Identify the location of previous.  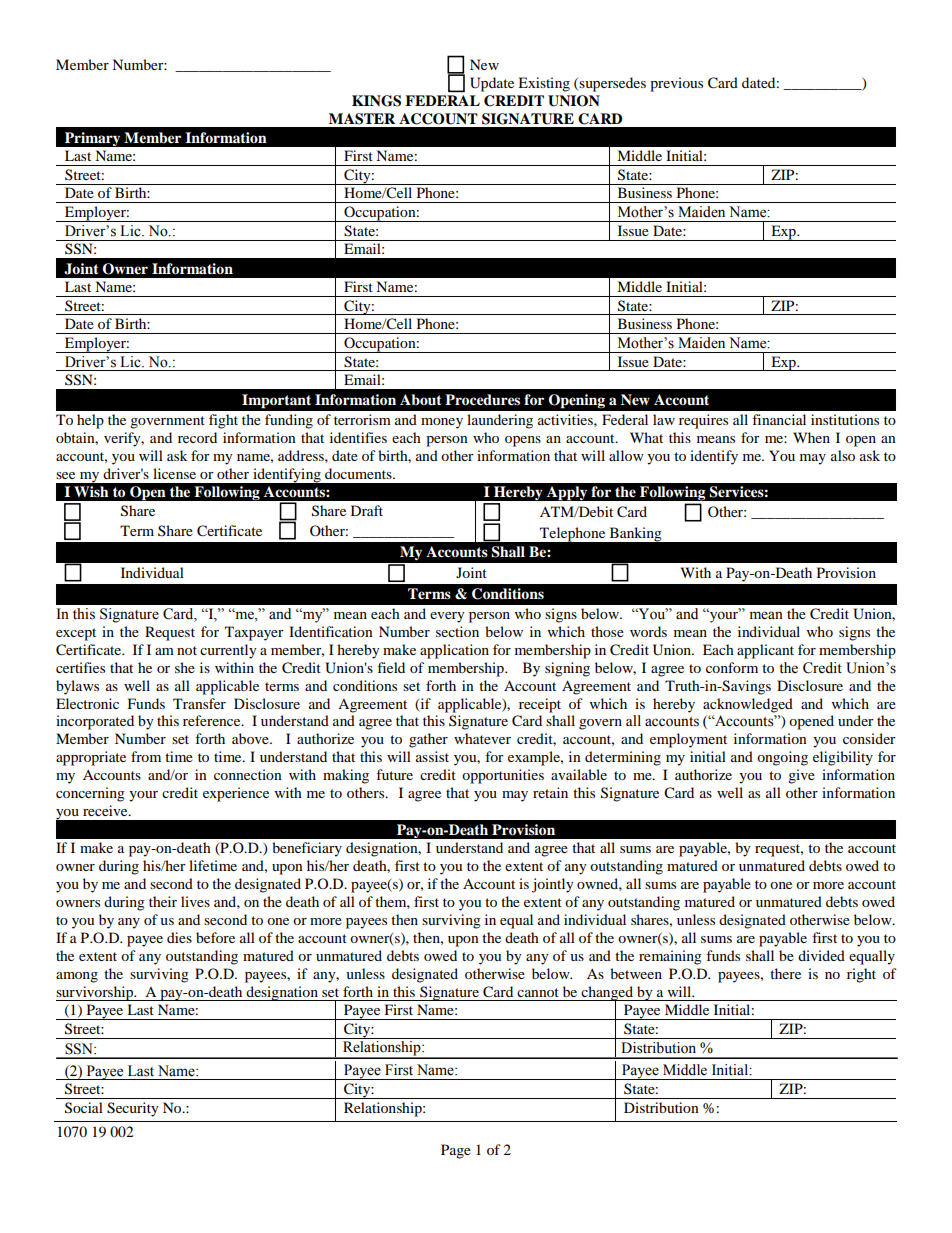
(676, 84).
